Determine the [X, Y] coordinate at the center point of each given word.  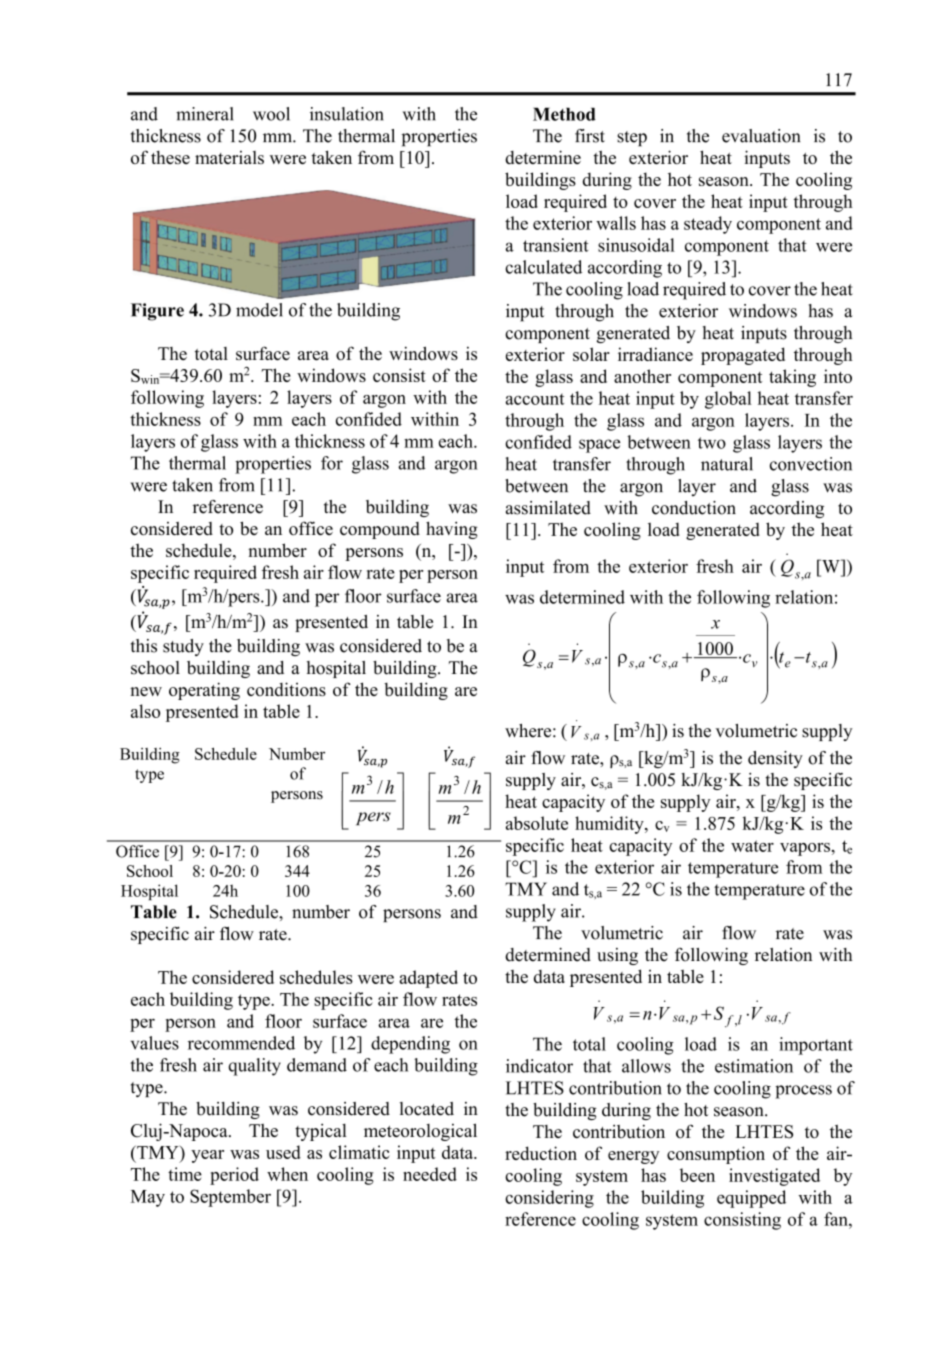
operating [204, 691]
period [234, 1176]
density [775, 759]
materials [229, 157]
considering [549, 1199]
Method [564, 114]
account [535, 399]
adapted [428, 979]
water [752, 846]
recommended [241, 1043]
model [259, 310]
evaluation [761, 136]
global [728, 400]
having [452, 530]
